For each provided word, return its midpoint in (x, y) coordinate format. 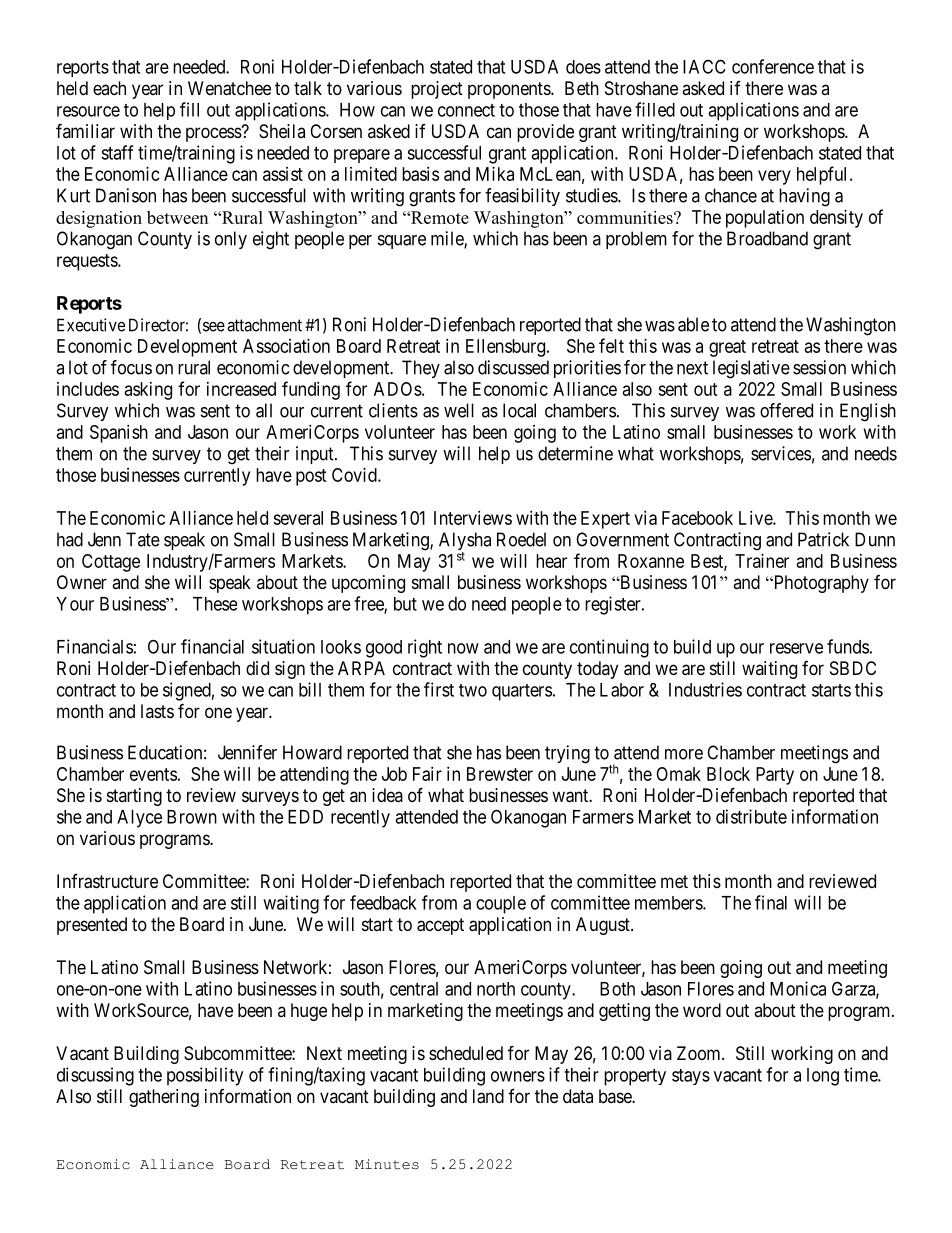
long (823, 1077)
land (488, 1096)
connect (466, 110)
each (109, 88)
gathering (164, 1098)
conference (773, 66)
